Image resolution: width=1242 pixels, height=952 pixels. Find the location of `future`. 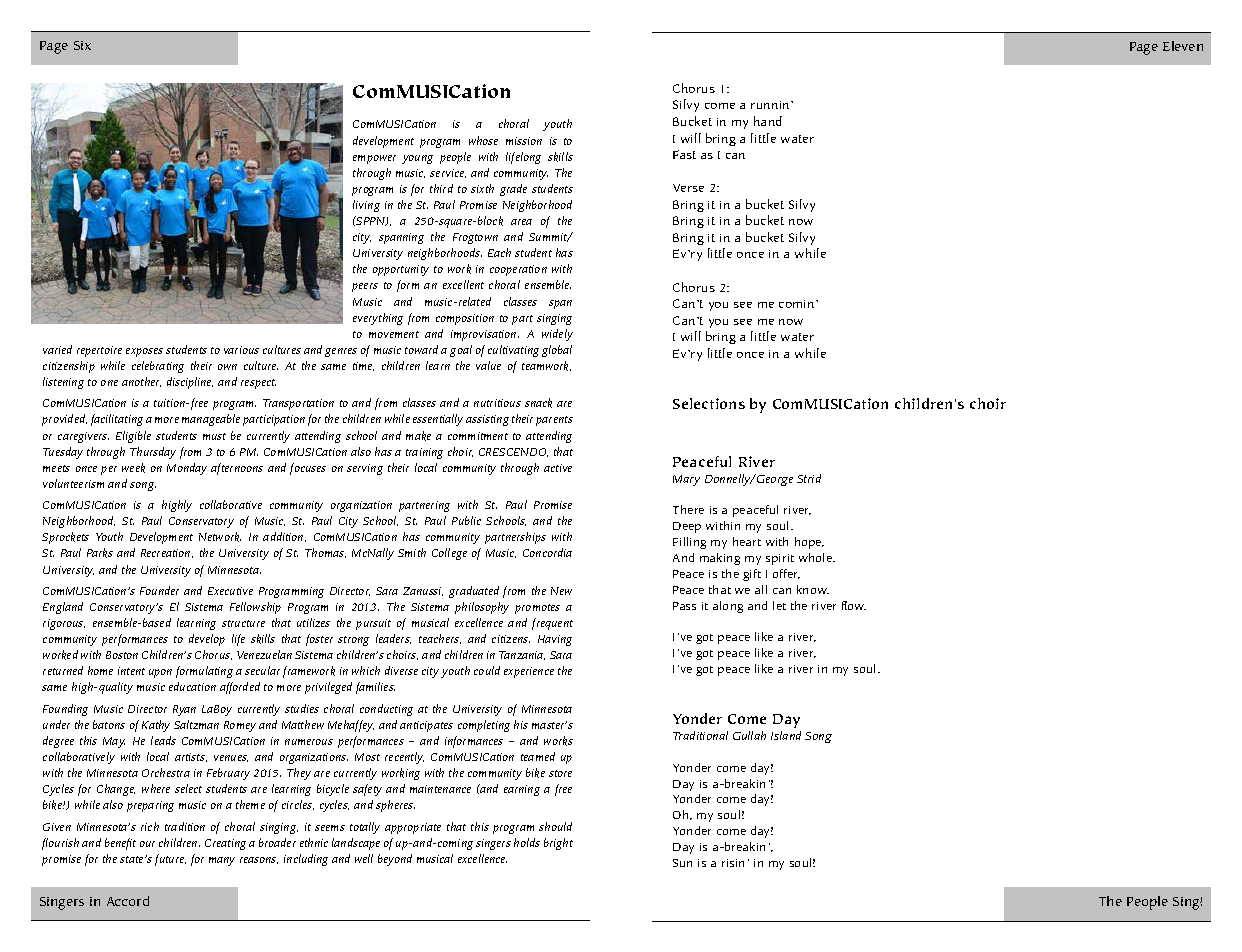

future is located at coordinates (170, 860).
